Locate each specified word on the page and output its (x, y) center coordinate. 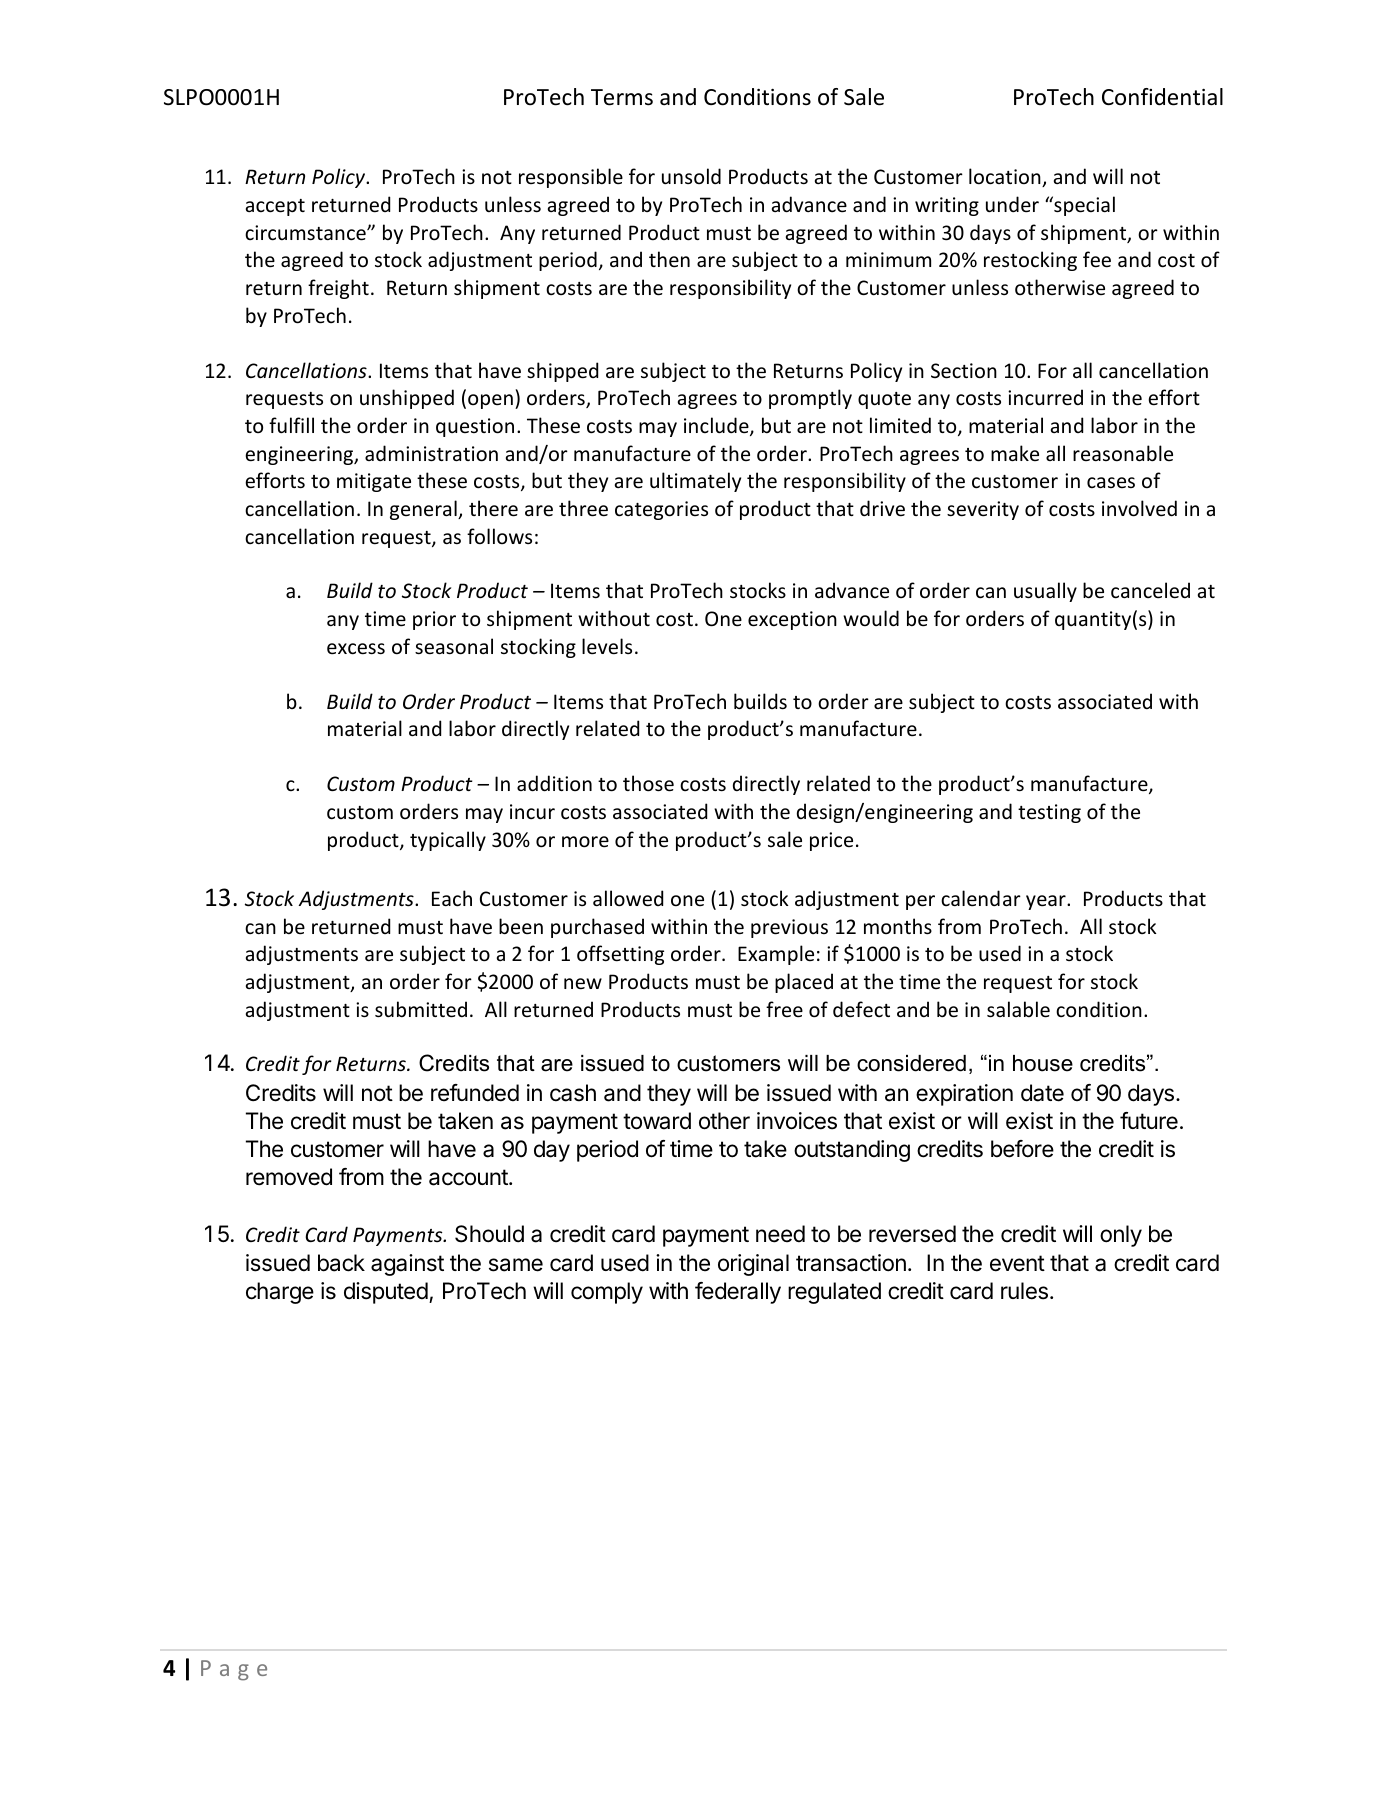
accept (275, 207)
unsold (691, 176)
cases (1111, 482)
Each (452, 898)
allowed (628, 898)
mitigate (374, 482)
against (407, 1265)
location (1006, 177)
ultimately (695, 482)
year (1047, 902)
